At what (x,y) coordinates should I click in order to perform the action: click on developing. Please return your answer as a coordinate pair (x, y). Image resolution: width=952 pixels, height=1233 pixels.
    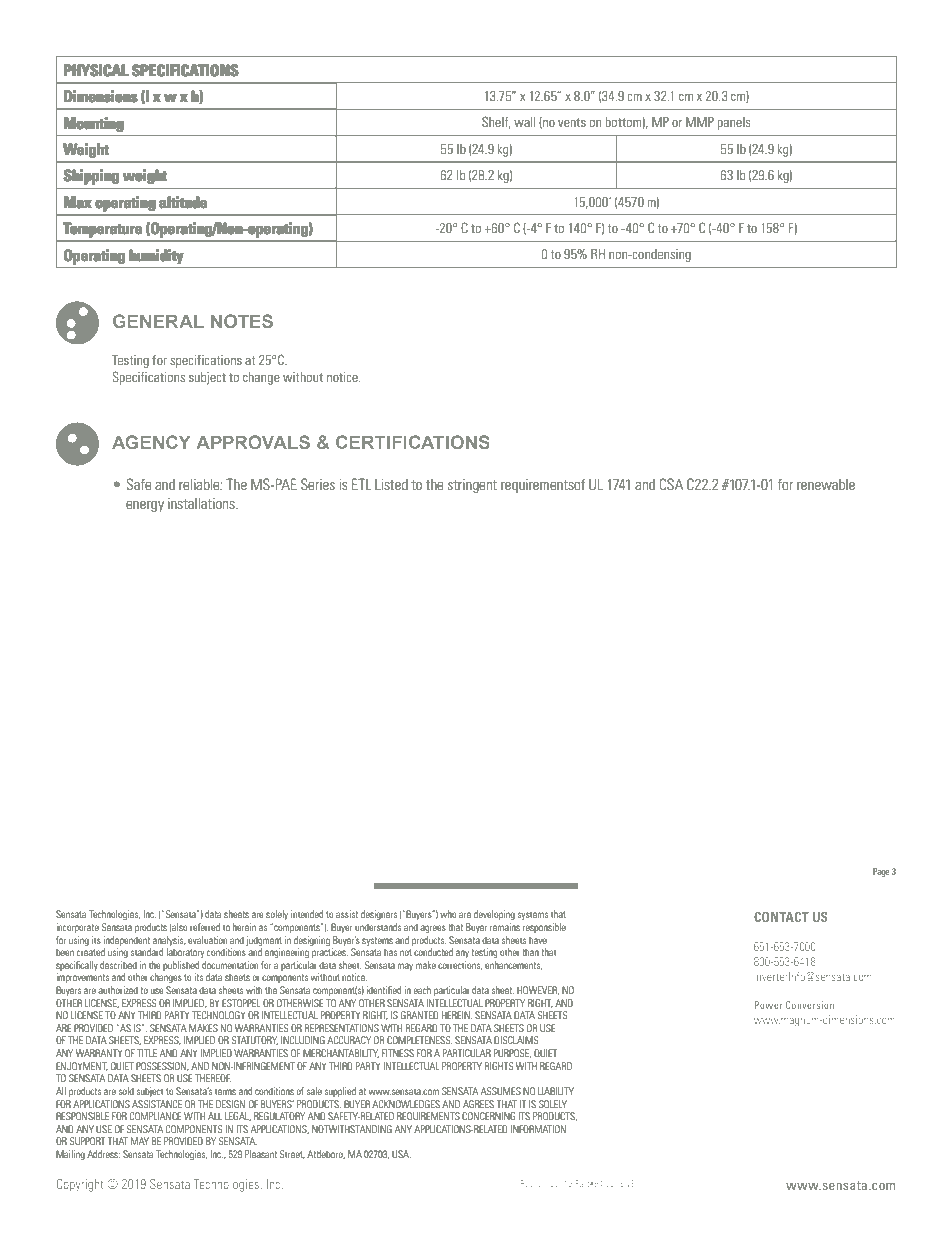
    Looking at the image, I should click on (494, 915).
